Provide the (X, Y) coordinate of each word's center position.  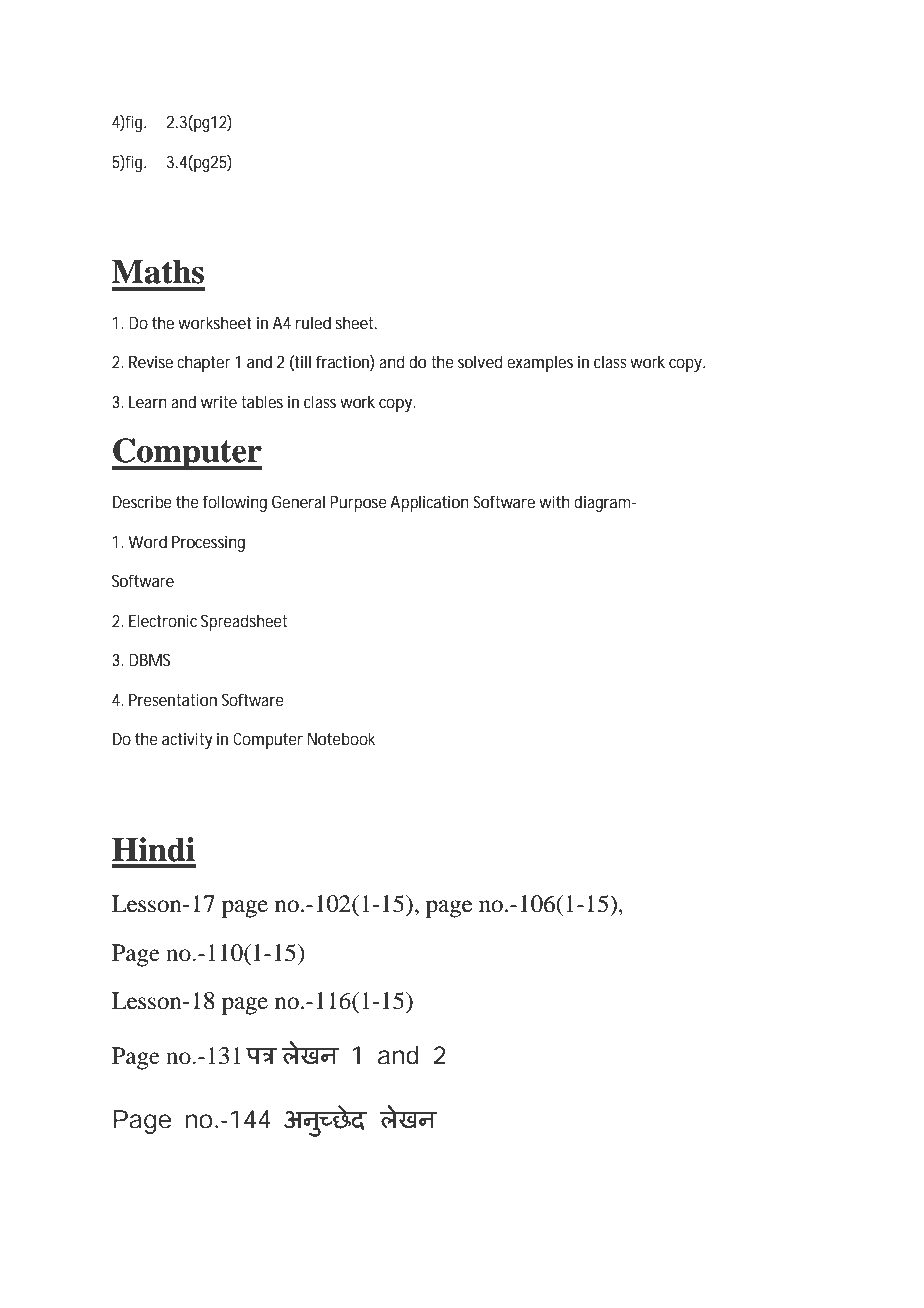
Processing (208, 543)
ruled (313, 322)
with (554, 501)
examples (540, 363)
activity (187, 740)
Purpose (358, 504)
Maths (158, 271)
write (219, 401)
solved (480, 361)
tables (262, 401)
